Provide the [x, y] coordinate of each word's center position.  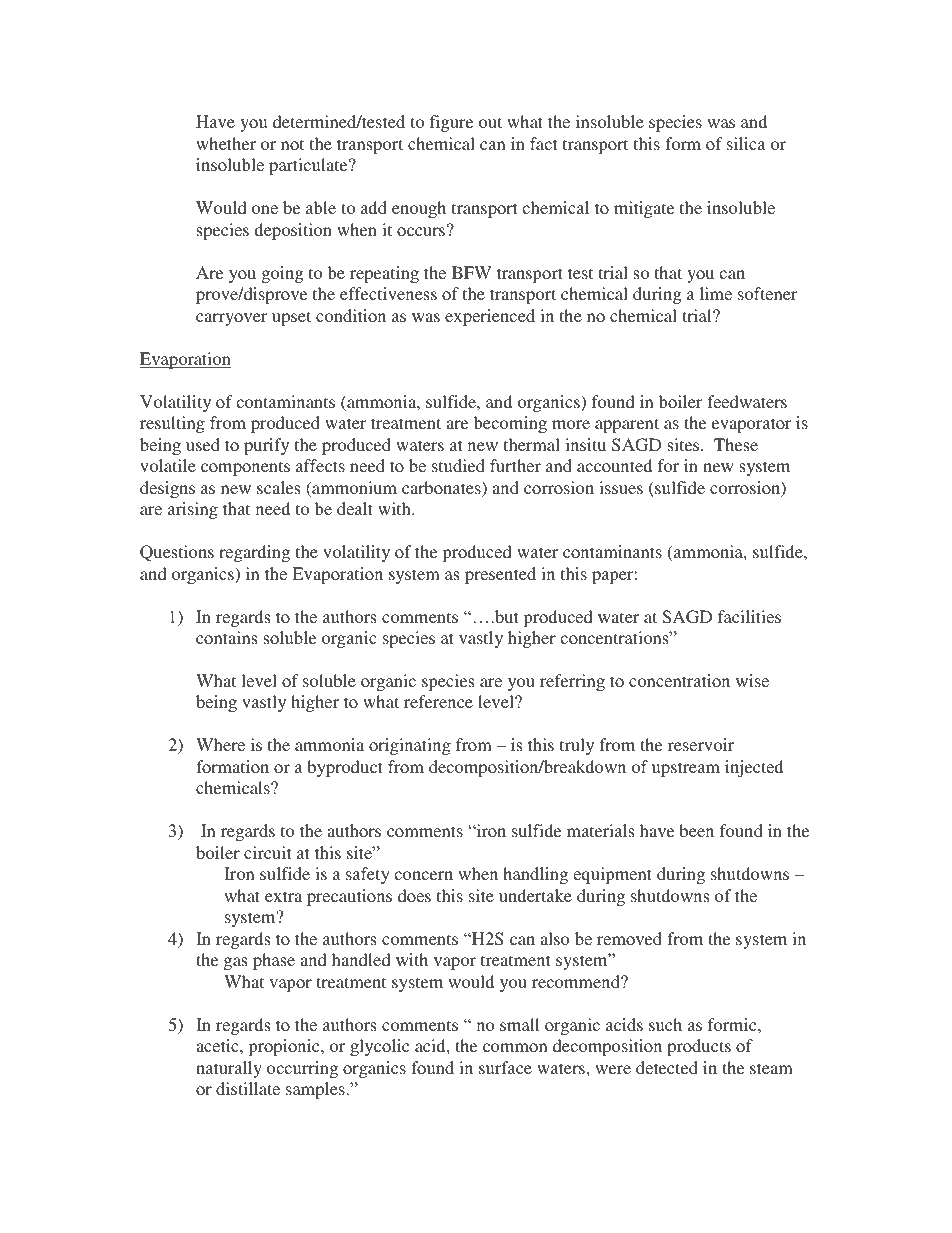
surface [505, 1067]
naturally [229, 1069]
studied [458, 465]
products [699, 1047]
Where [220, 744]
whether [226, 143]
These [736, 444]
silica [746, 143]
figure [451, 123]
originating [410, 746]
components [245, 468]
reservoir [701, 744]
